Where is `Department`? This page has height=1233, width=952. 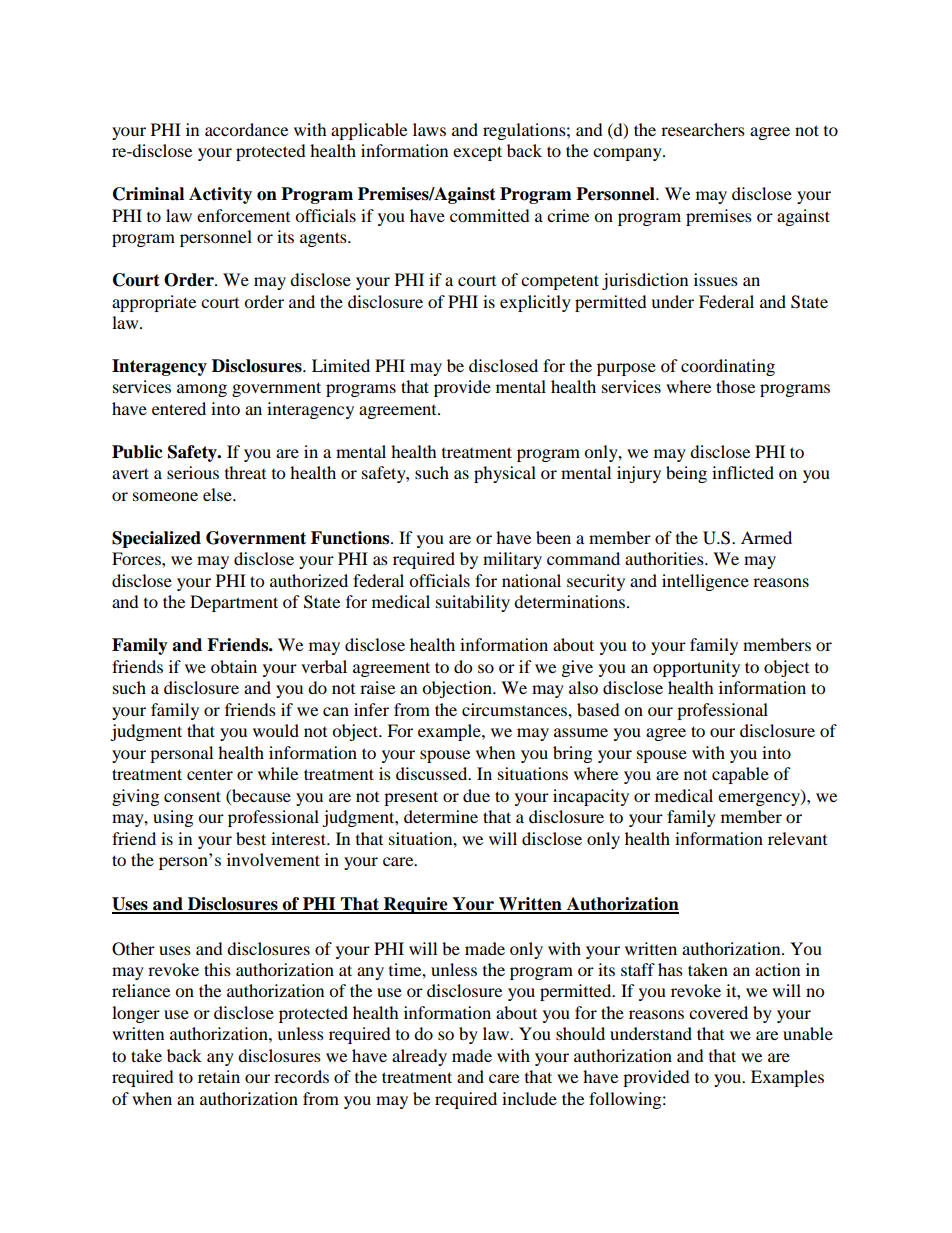 Department is located at coordinates (234, 603).
